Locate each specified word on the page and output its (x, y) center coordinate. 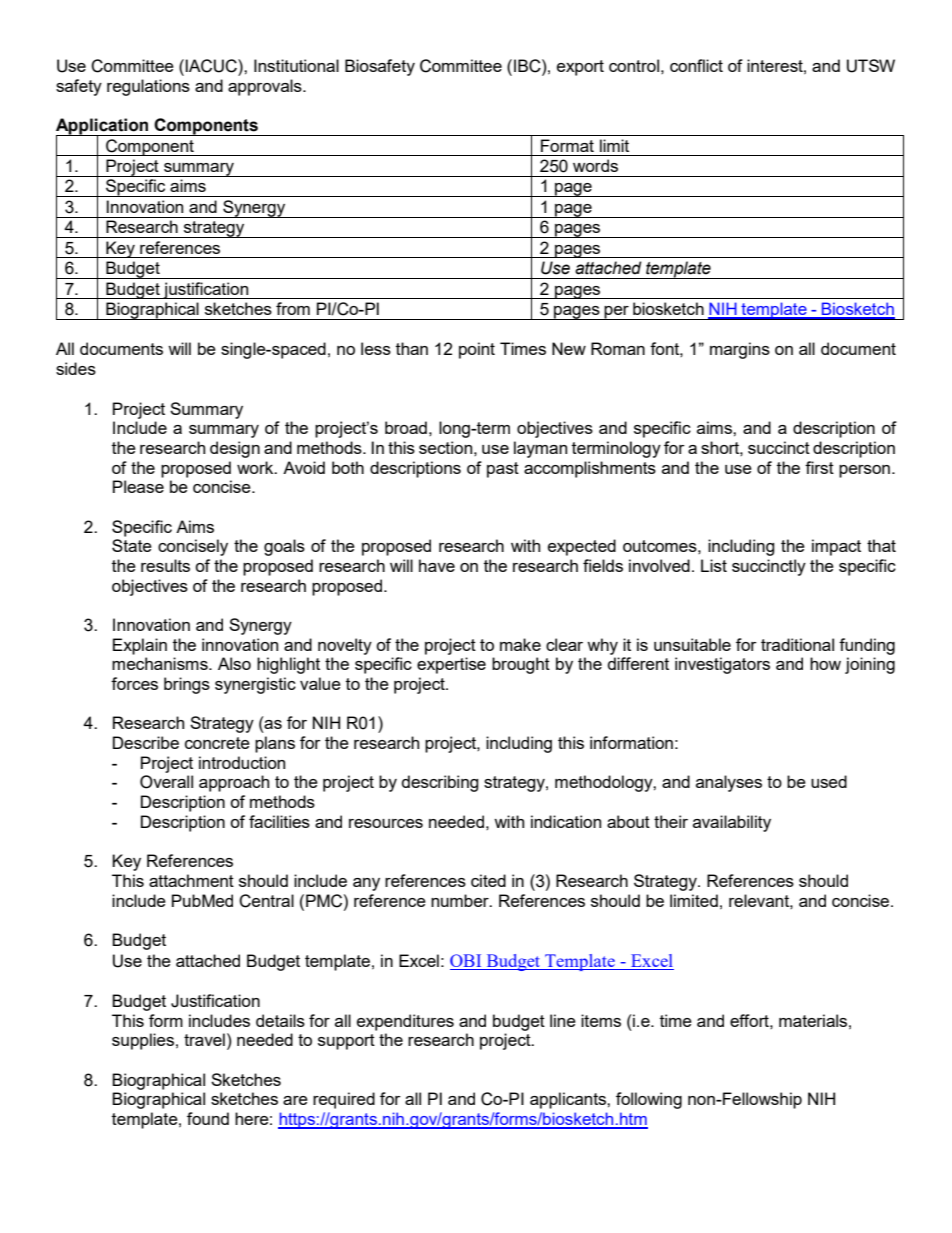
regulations (148, 87)
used (829, 781)
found (208, 1118)
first (819, 467)
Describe (146, 742)
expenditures (405, 1022)
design (235, 449)
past (503, 470)
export (580, 68)
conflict (696, 65)
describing (440, 783)
